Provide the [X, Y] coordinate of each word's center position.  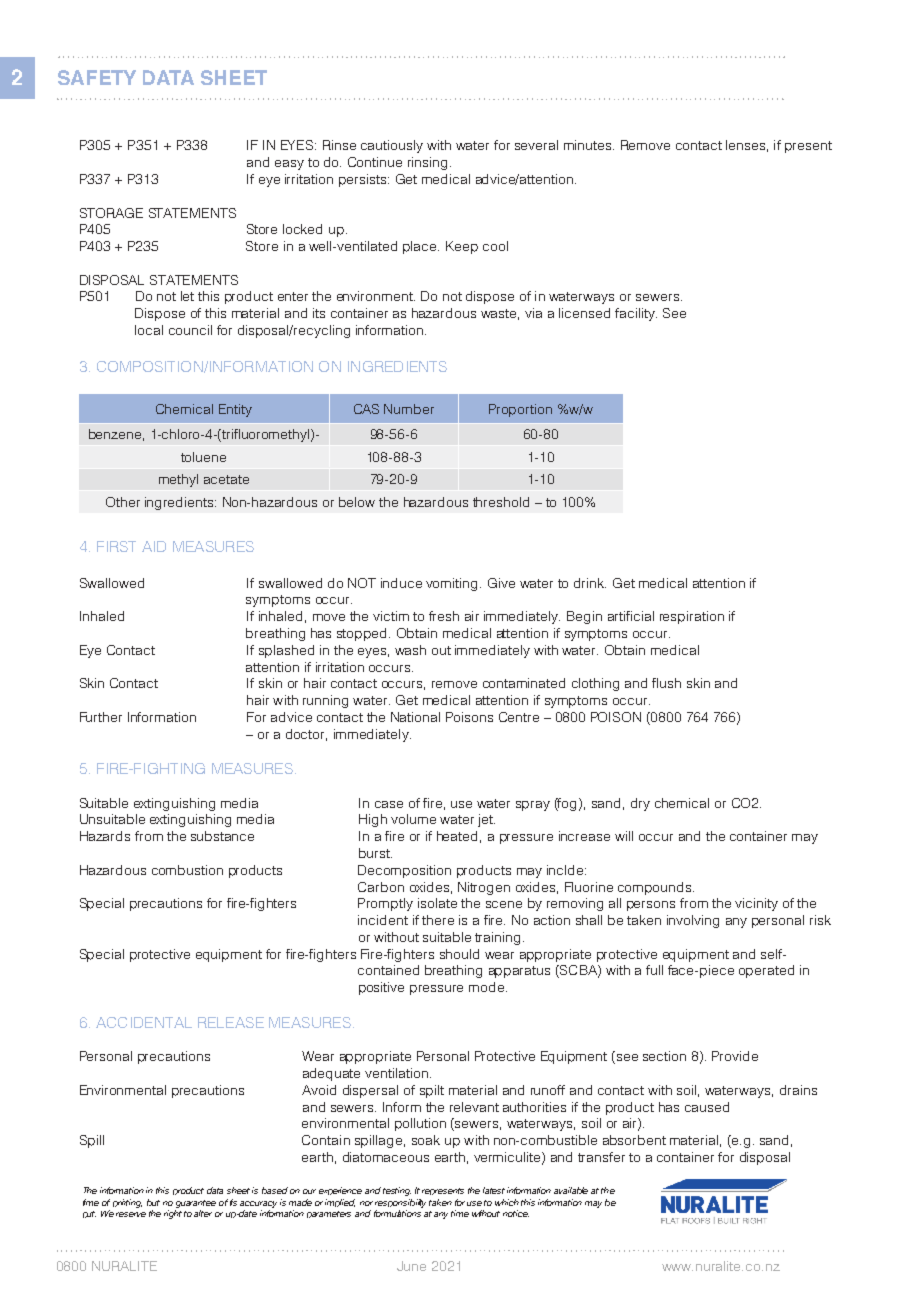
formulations [397, 1213]
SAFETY [97, 77]
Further [101, 717]
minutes [589, 145]
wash [410, 650]
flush [666, 683]
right [173, 1214]
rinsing [427, 163]
